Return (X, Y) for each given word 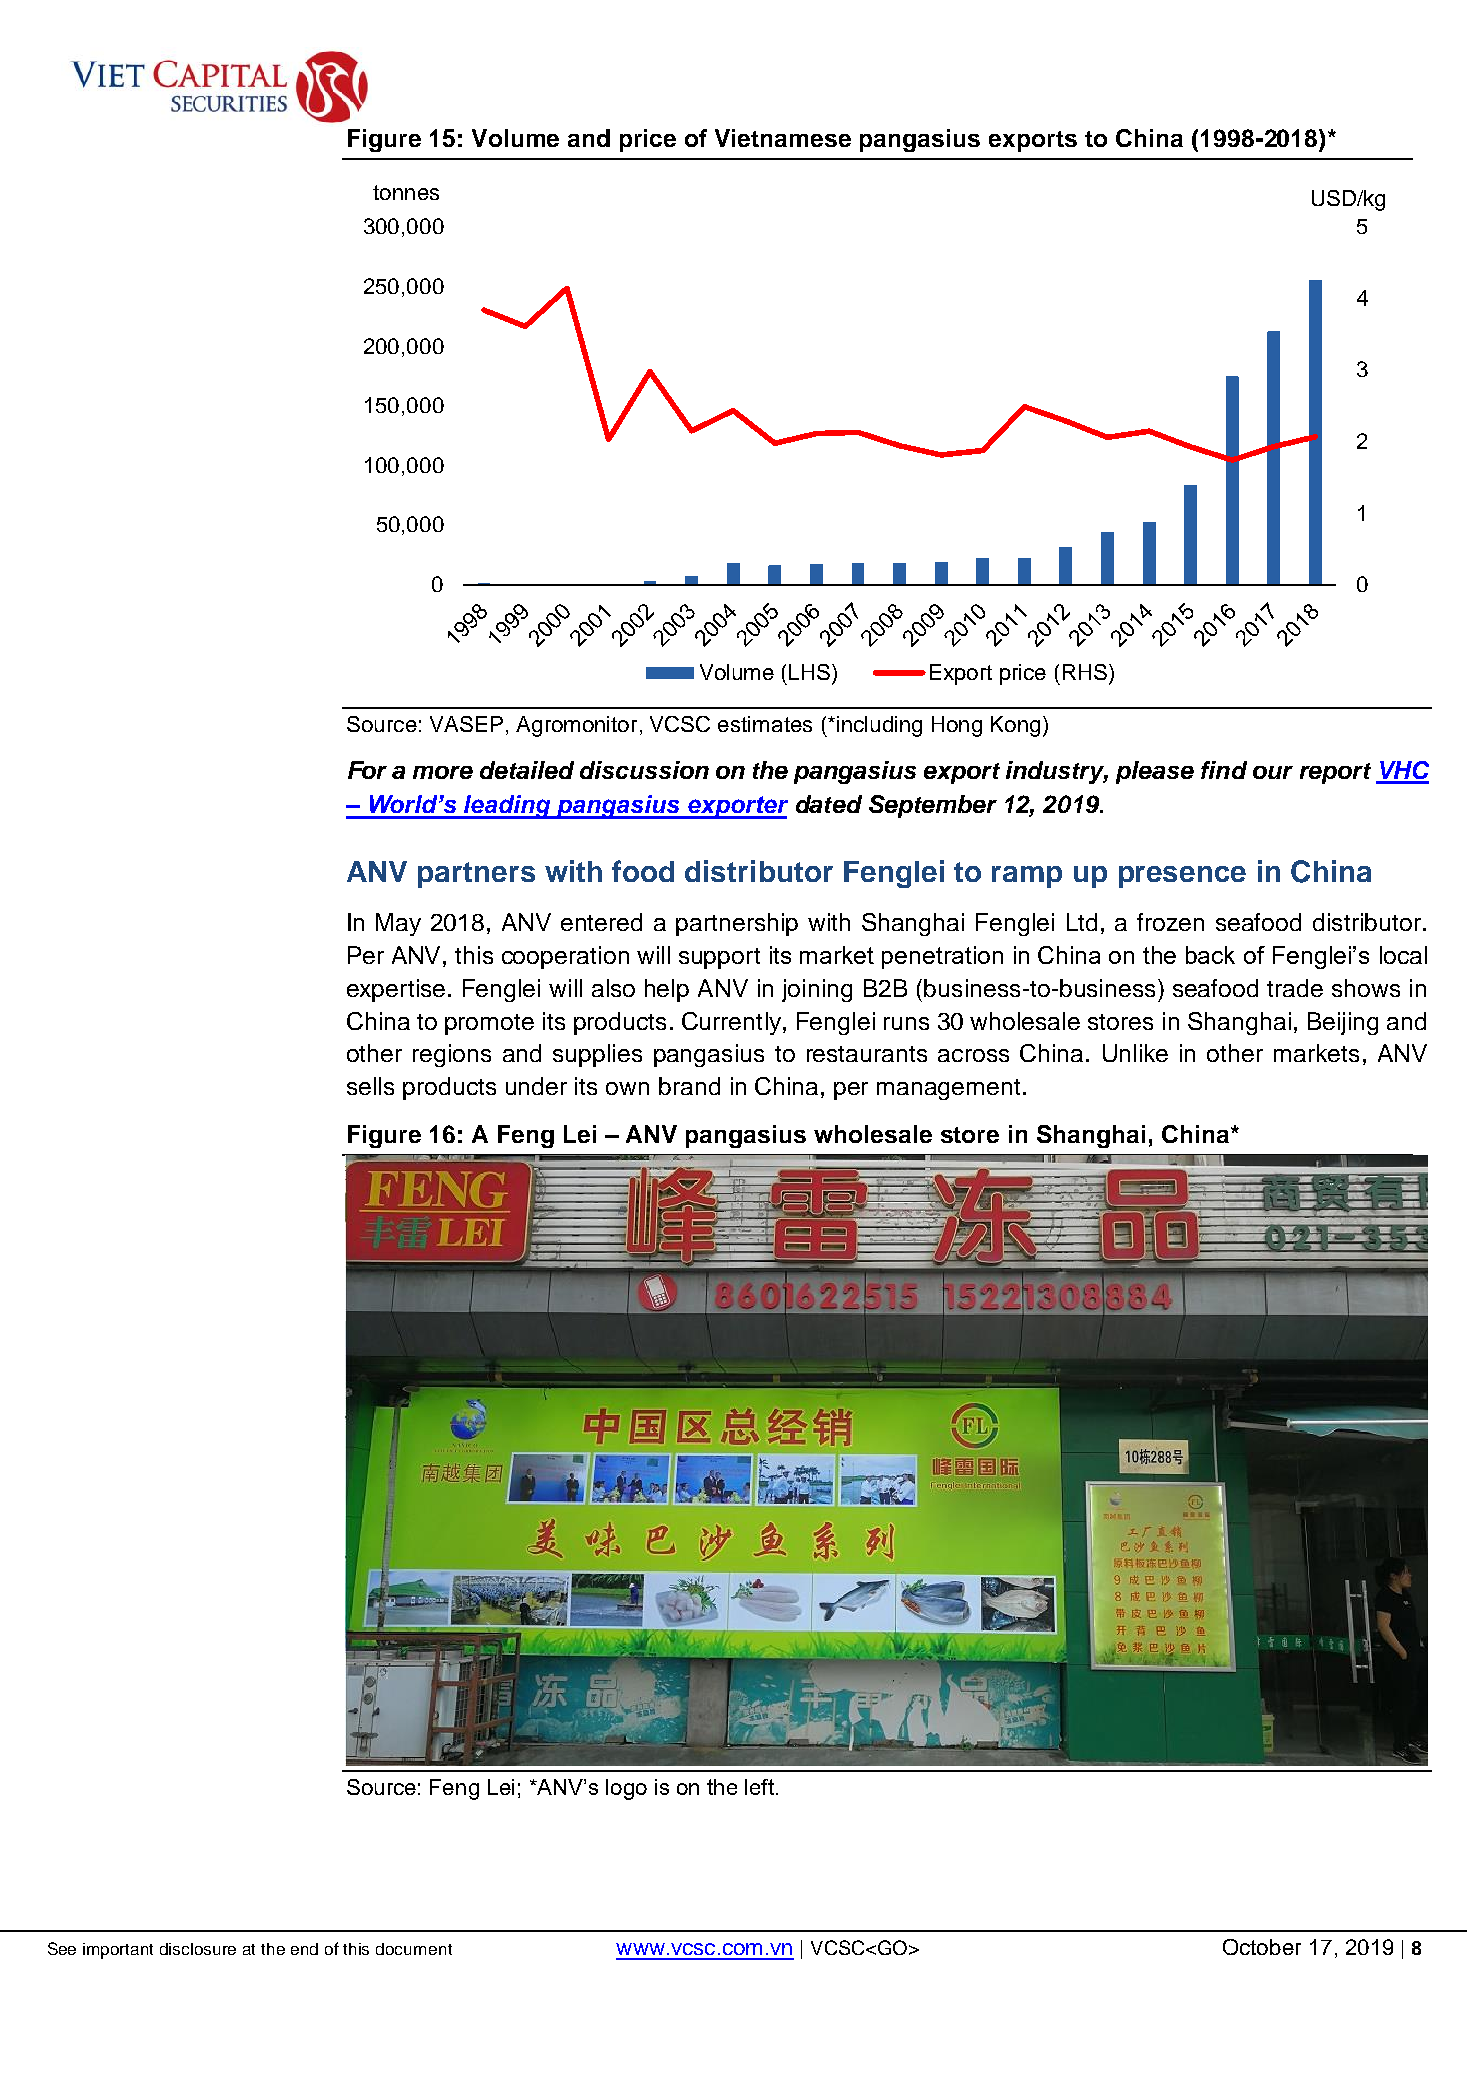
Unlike (1135, 1053)
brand (689, 1086)
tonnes (406, 192)
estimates (765, 724)
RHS (1085, 672)
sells (370, 1086)
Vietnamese (783, 138)
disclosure (198, 1949)
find (1224, 770)
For (367, 770)
